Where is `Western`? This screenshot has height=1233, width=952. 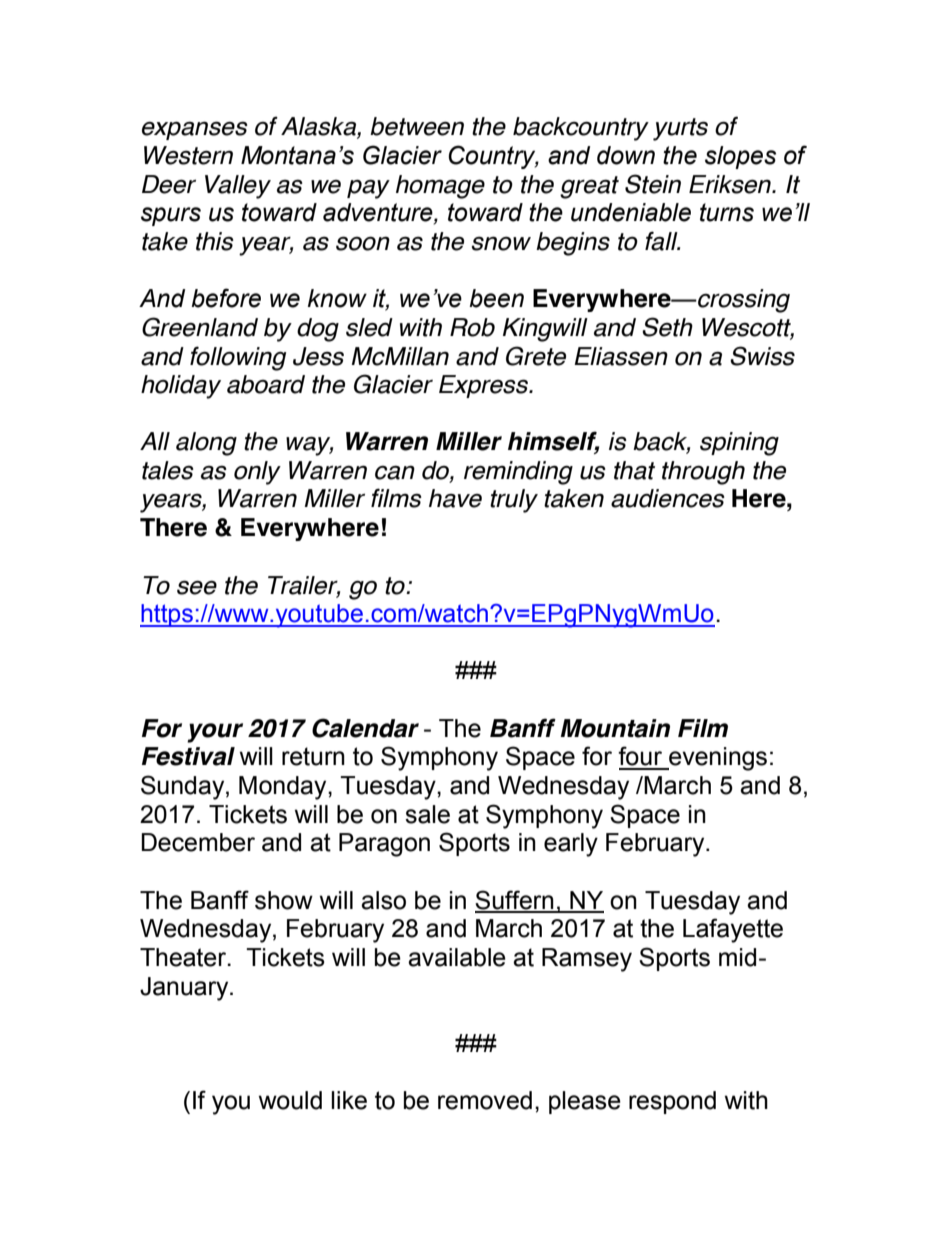 Western is located at coordinates (188, 155).
